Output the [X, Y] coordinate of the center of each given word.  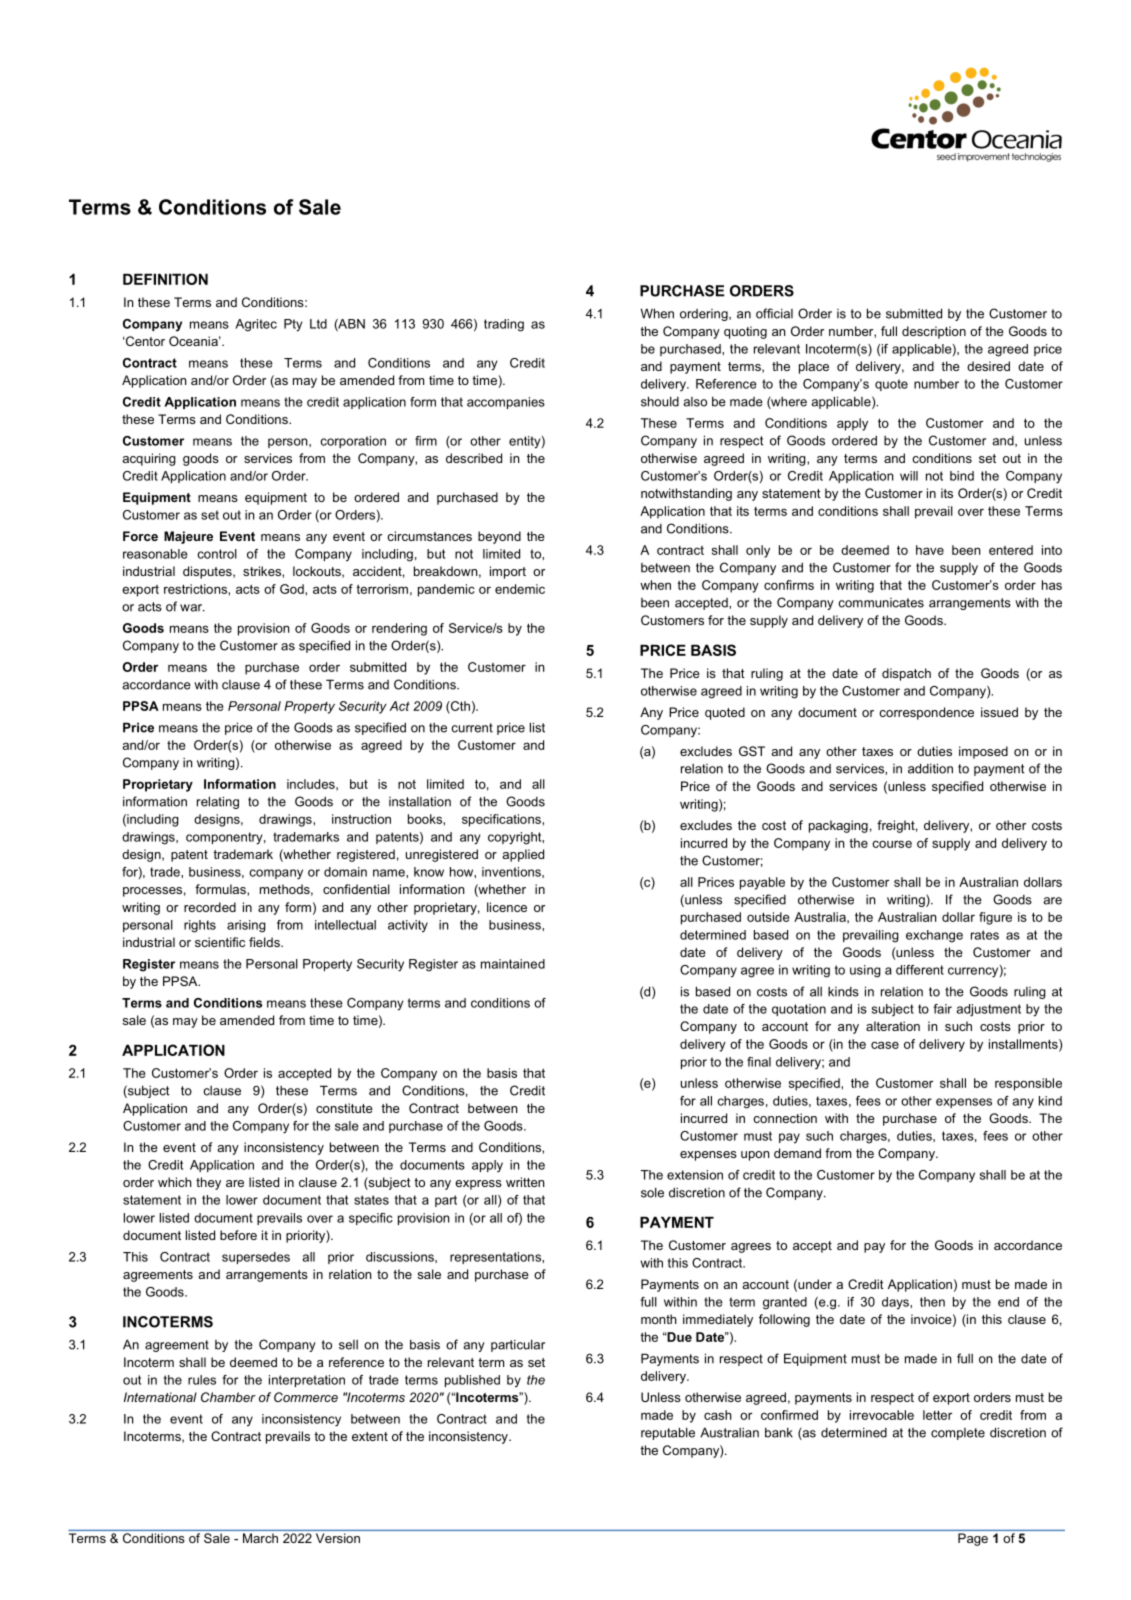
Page [973, 1539]
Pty [293, 325]
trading [504, 325]
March [260, 1538]
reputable [668, 1433]
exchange [934, 936]
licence [507, 907]
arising [246, 926]
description [934, 332]
